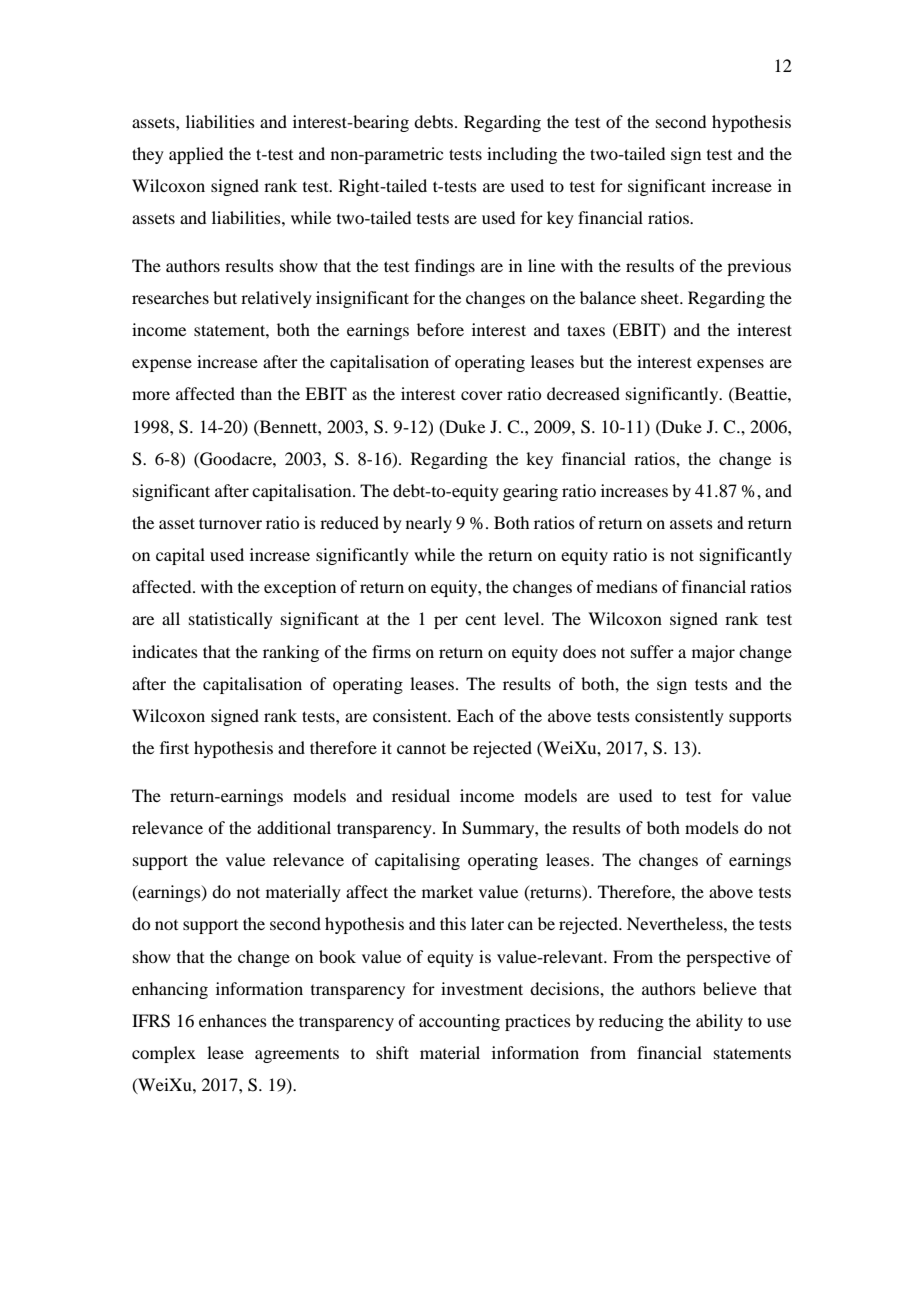 Image resolution: width=924 pixels, height=1308 pixels. What do you see at coordinates (627, 586) in the document?
I see `medians` at bounding box center [627, 586].
